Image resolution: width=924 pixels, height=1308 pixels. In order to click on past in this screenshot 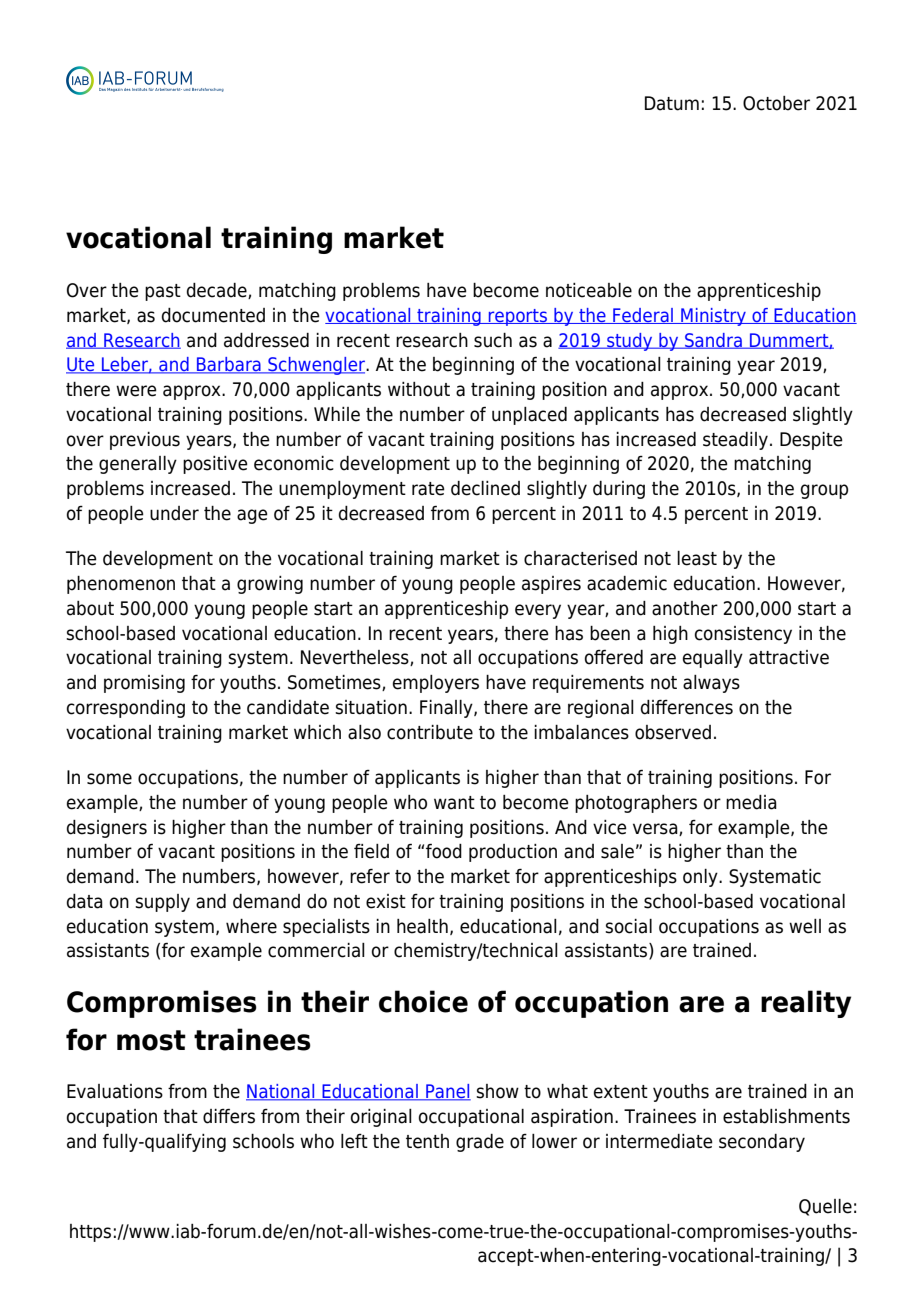, I will do `click(163, 292)`.
